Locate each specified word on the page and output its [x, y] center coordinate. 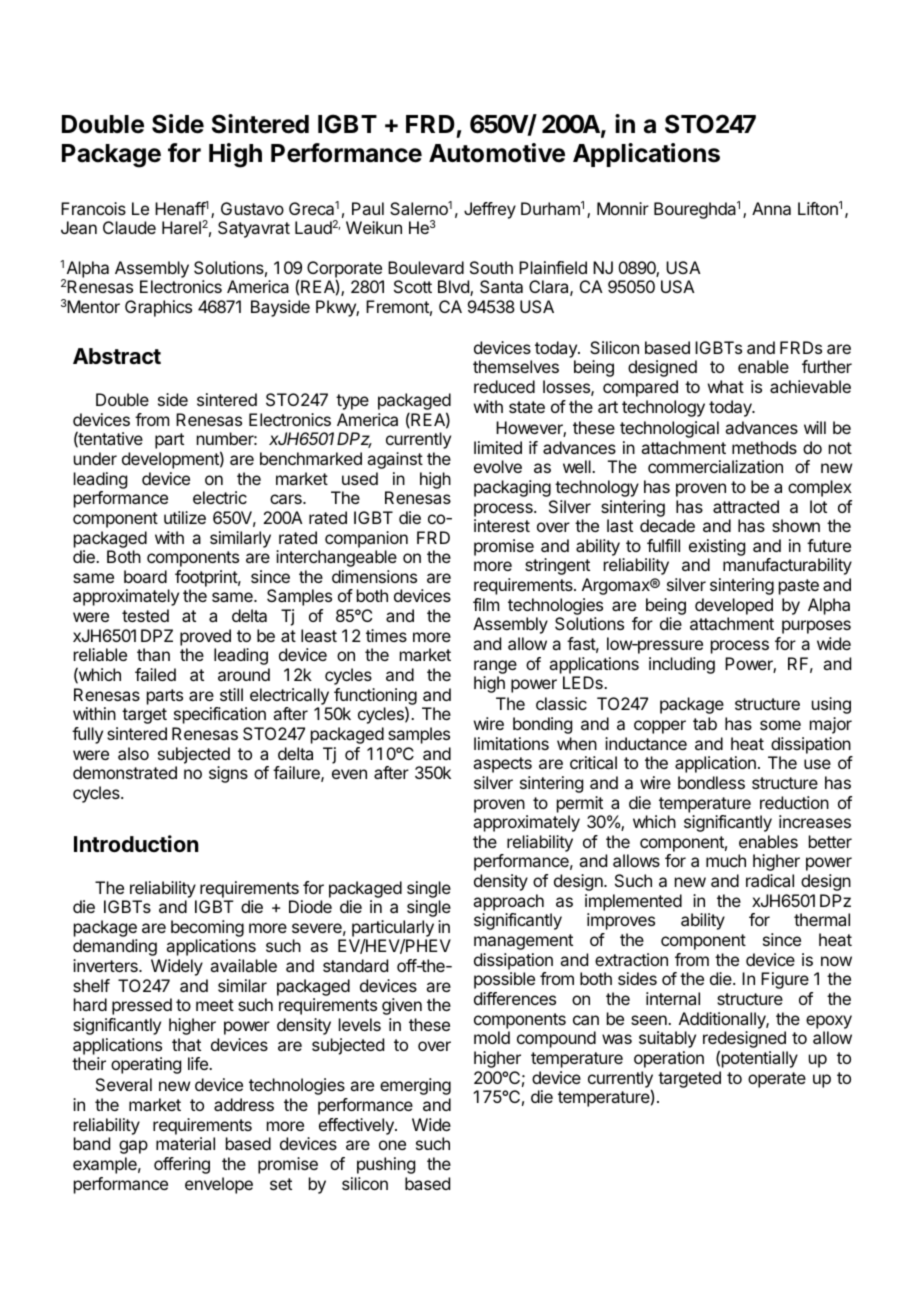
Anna [771, 208]
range [495, 667]
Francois [93, 208]
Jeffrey [490, 210]
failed [155, 674]
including [682, 665]
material [185, 1143]
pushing [386, 1165]
